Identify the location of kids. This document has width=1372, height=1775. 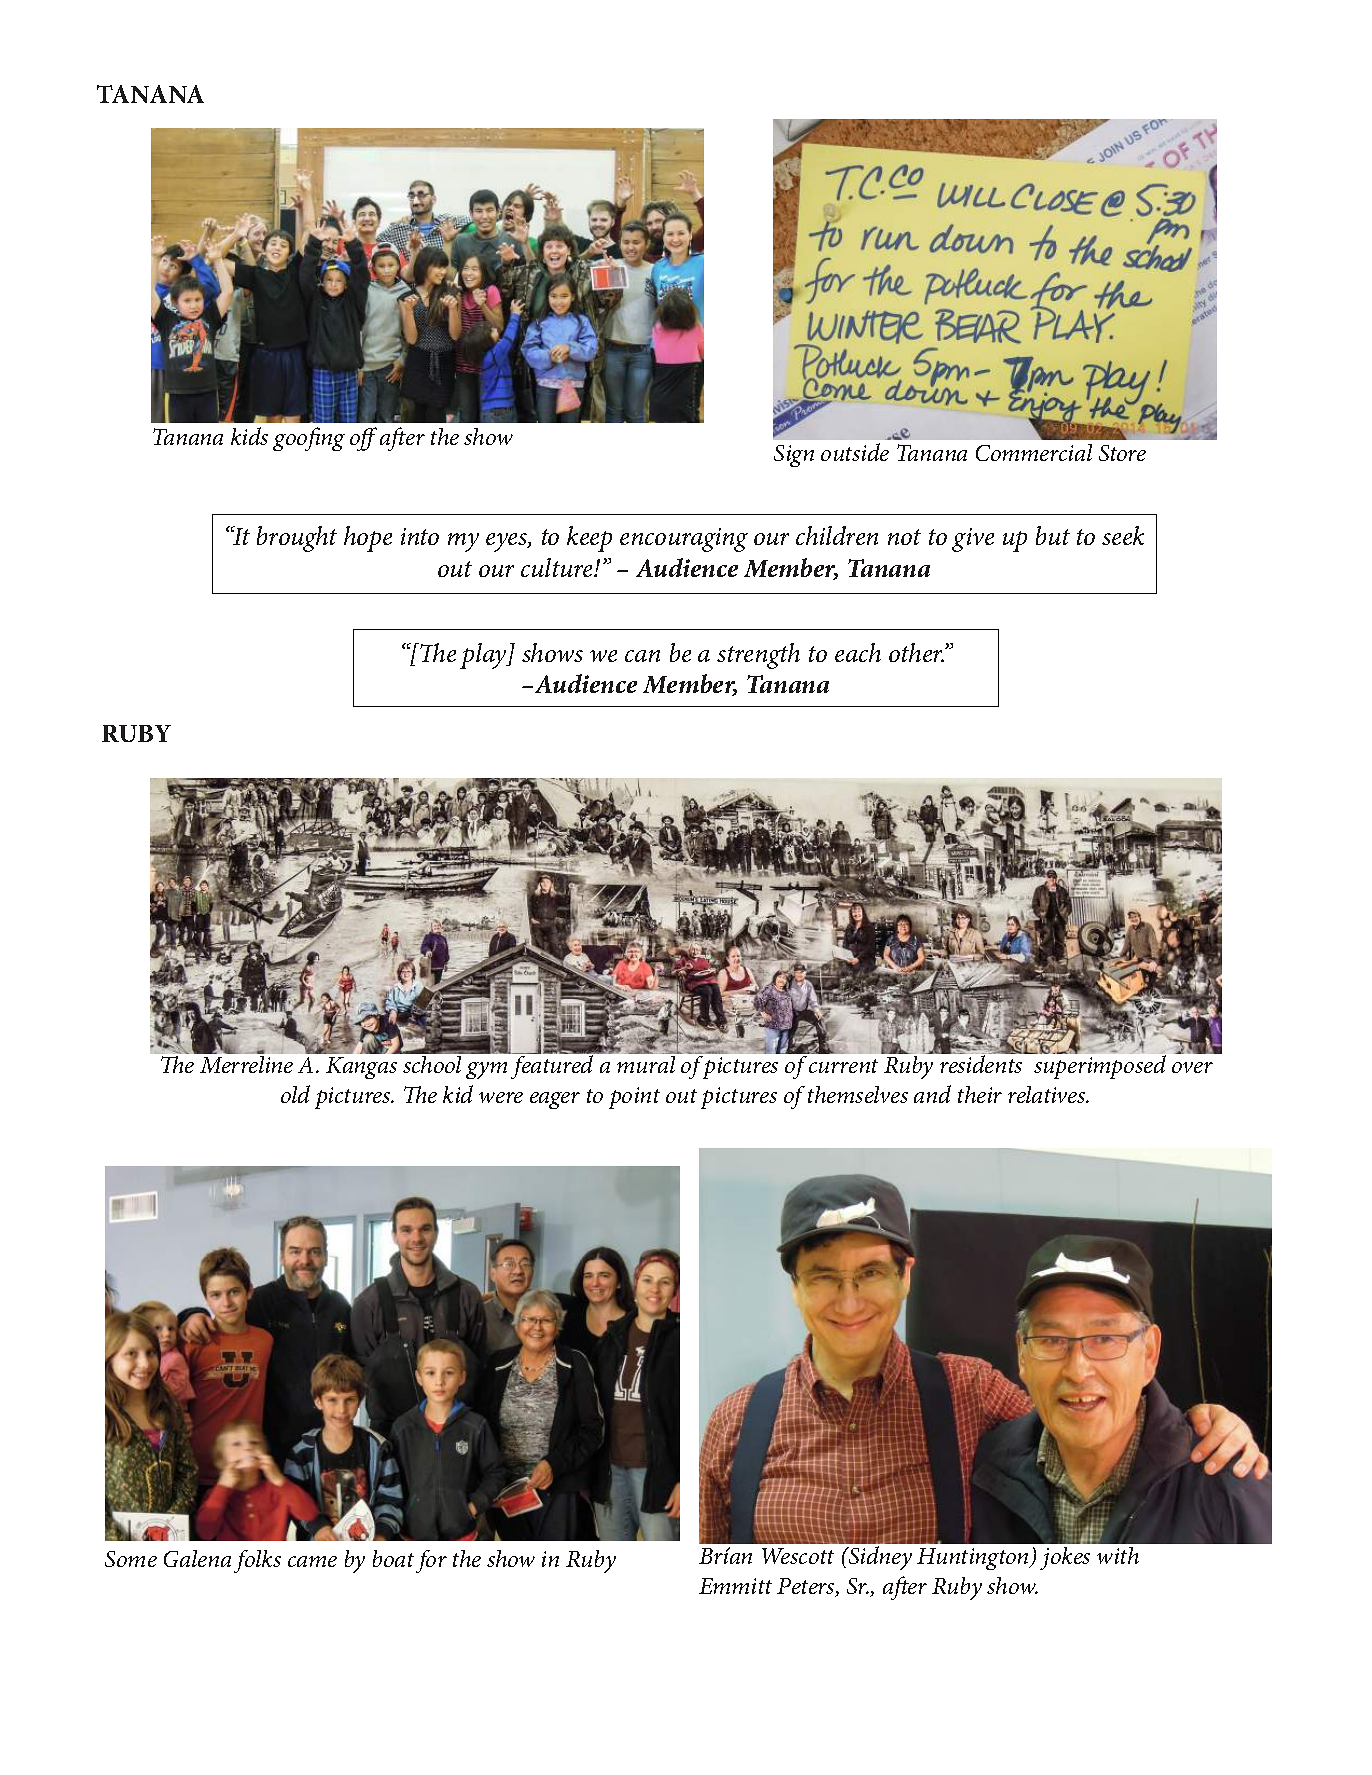
(249, 436).
